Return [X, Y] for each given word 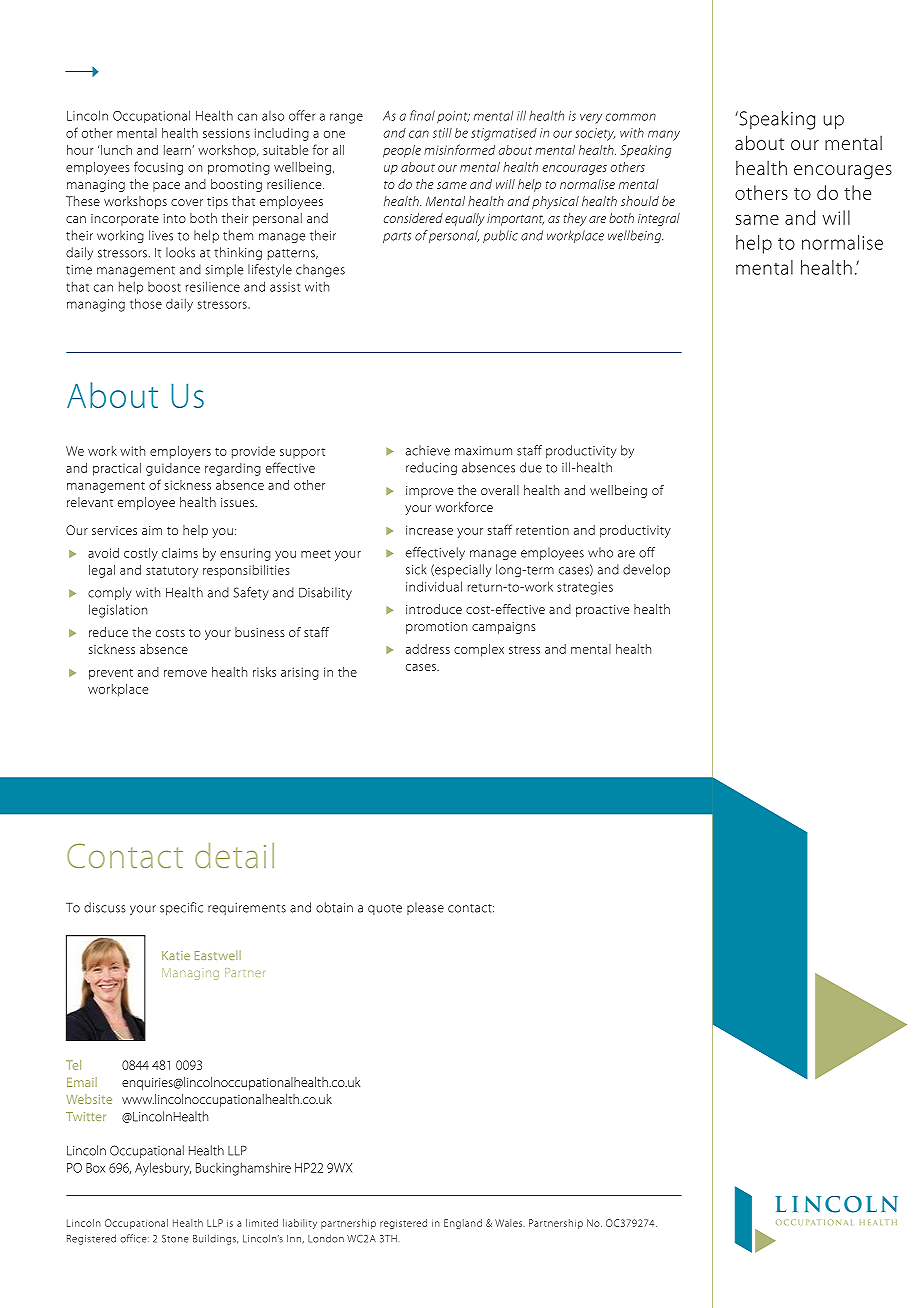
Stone [175, 1239]
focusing [158, 168]
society [595, 134]
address [428, 649]
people [402, 151]
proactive [602, 611]
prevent [111, 674]
